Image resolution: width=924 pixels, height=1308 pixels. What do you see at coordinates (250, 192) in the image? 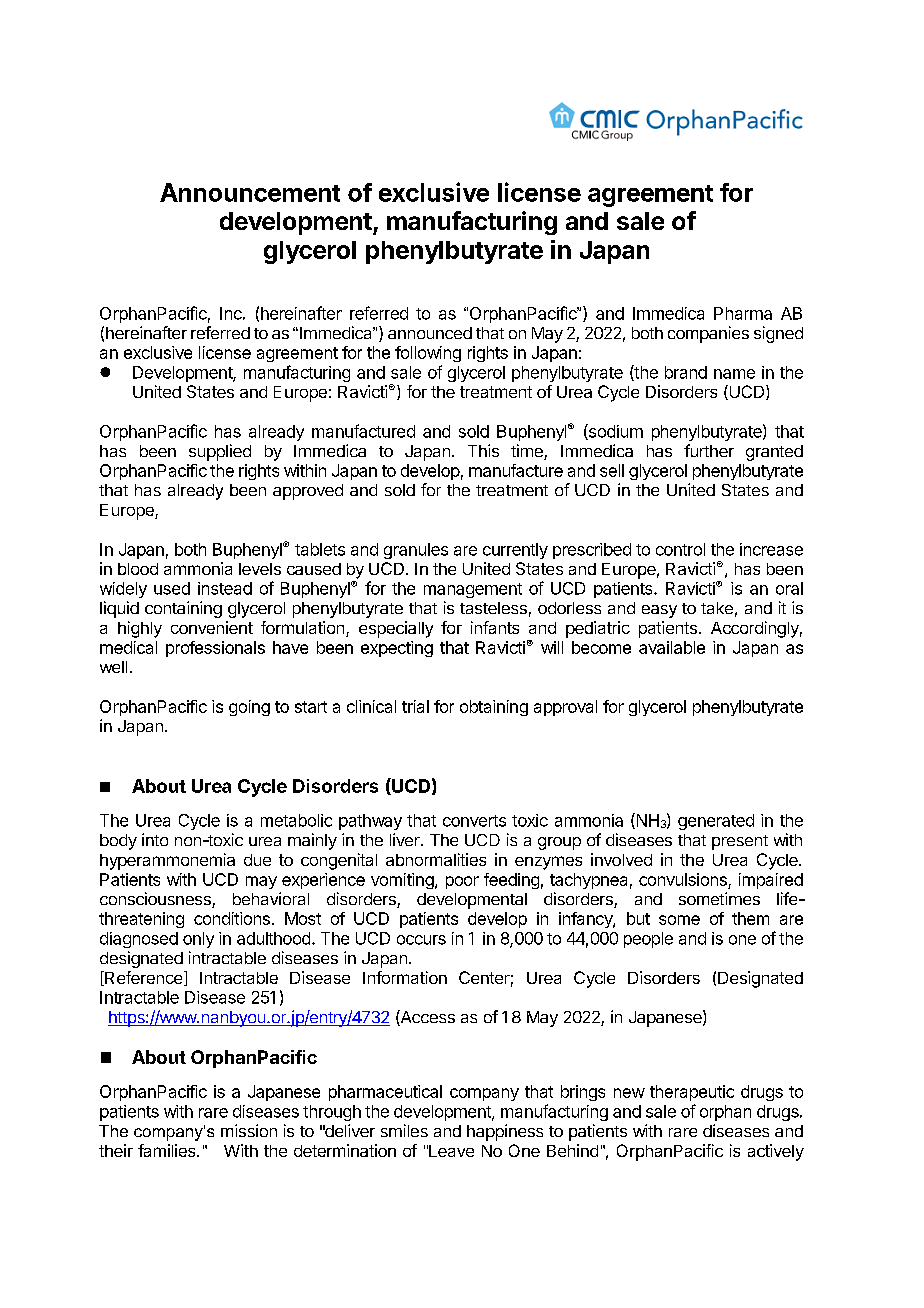
I see `Announcement` at bounding box center [250, 192].
